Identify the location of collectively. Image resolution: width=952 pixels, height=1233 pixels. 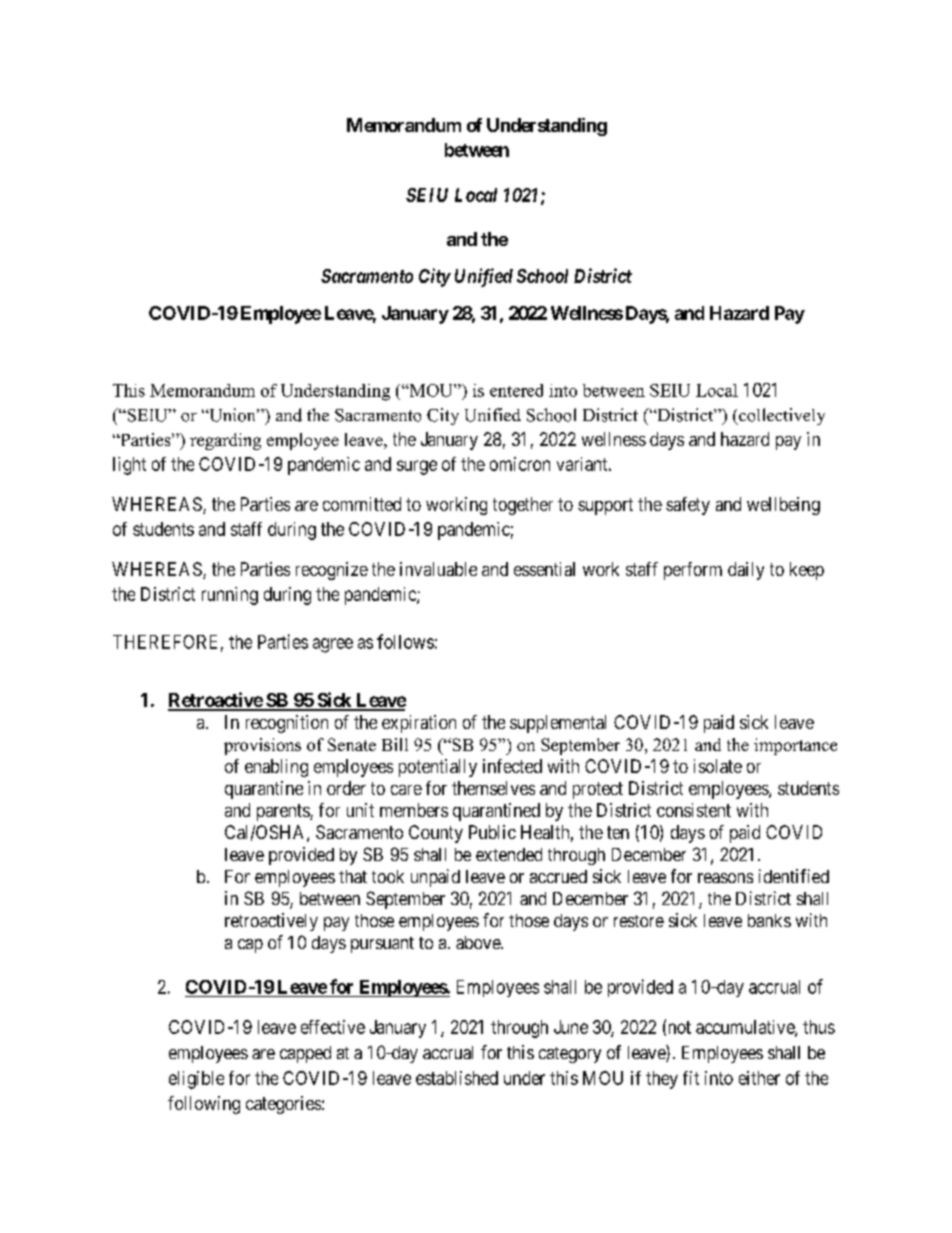
(781, 416).
